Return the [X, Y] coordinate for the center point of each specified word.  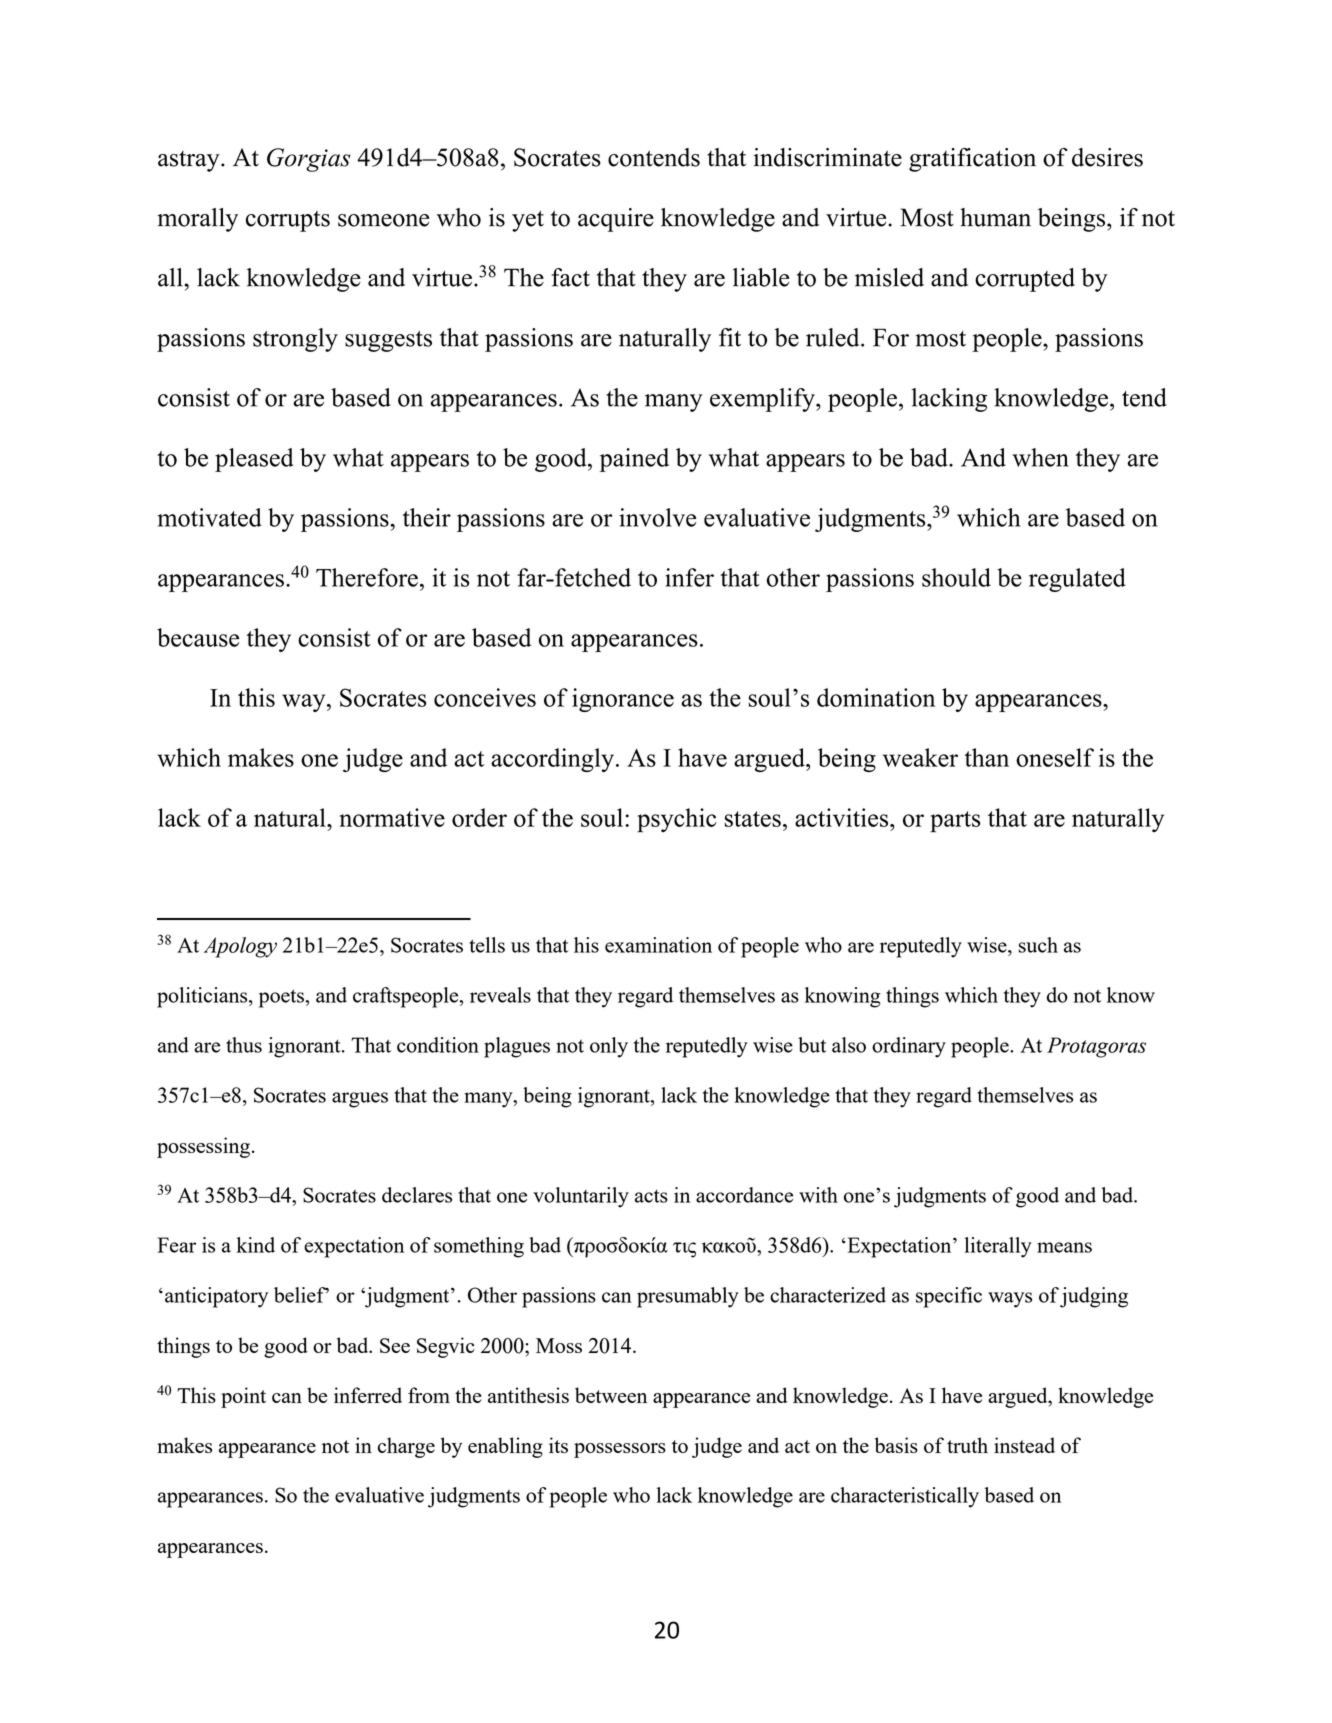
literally [998, 1247]
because [198, 637]
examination [658, 945]
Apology [240, 947]
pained [634, 460]
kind [255, 1245]
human [995, 217]
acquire [616, 220]
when [1040, 457]
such [1038, 945]
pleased [254, 460]
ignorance [623, 700]
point [243, 1397]
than [987, 757]
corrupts [288, 221]
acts [651, 1196]
